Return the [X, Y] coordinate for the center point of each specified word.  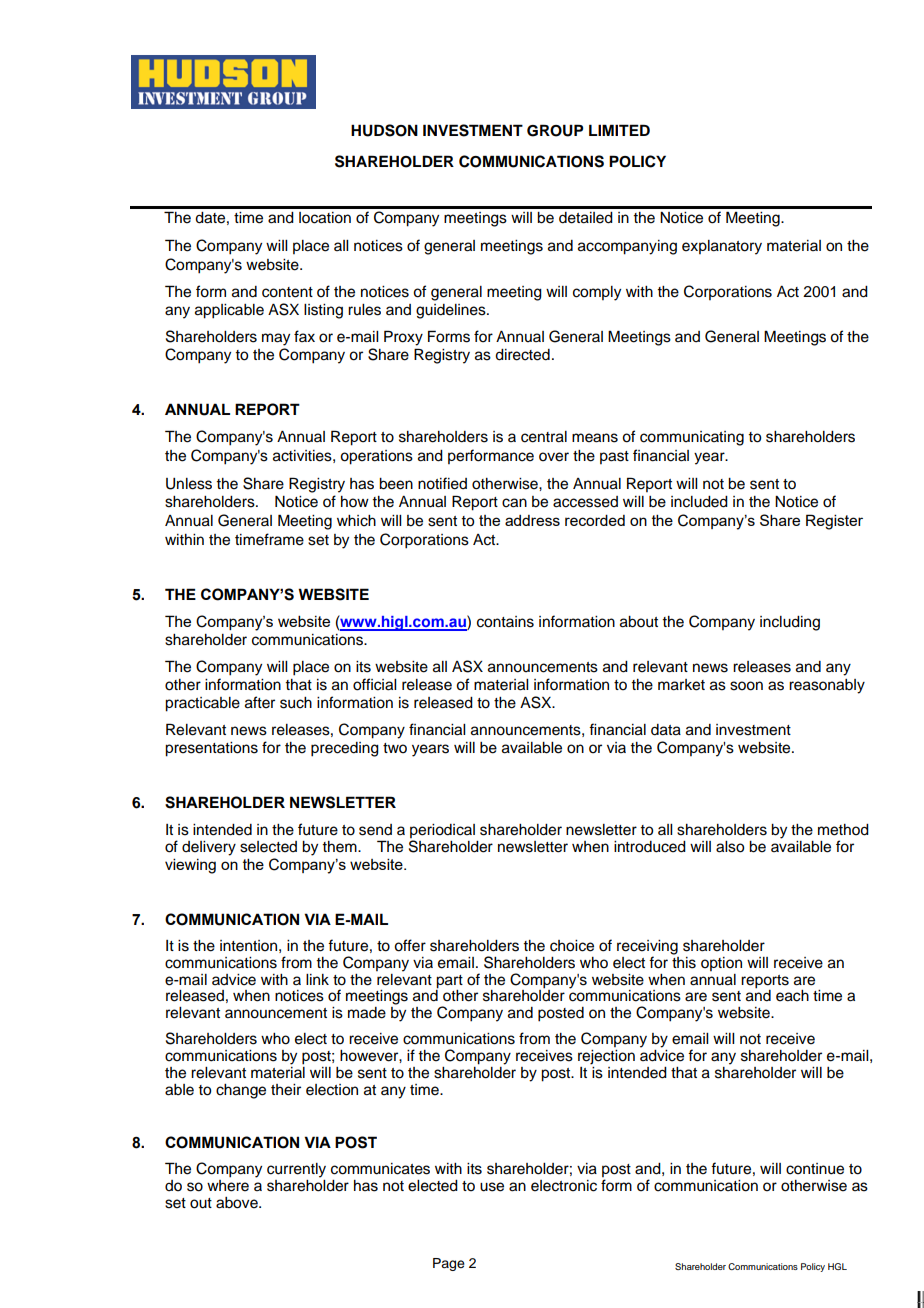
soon [746, 686]
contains [505, 622]
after [260, 702]
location [325, 218]
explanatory [722, 247]
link [317, 979]
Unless [189, 484]
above [238, 1203]
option [721, 964]
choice [572, 946]
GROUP [555, 130]
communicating [692, 438]
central [544, 437]
